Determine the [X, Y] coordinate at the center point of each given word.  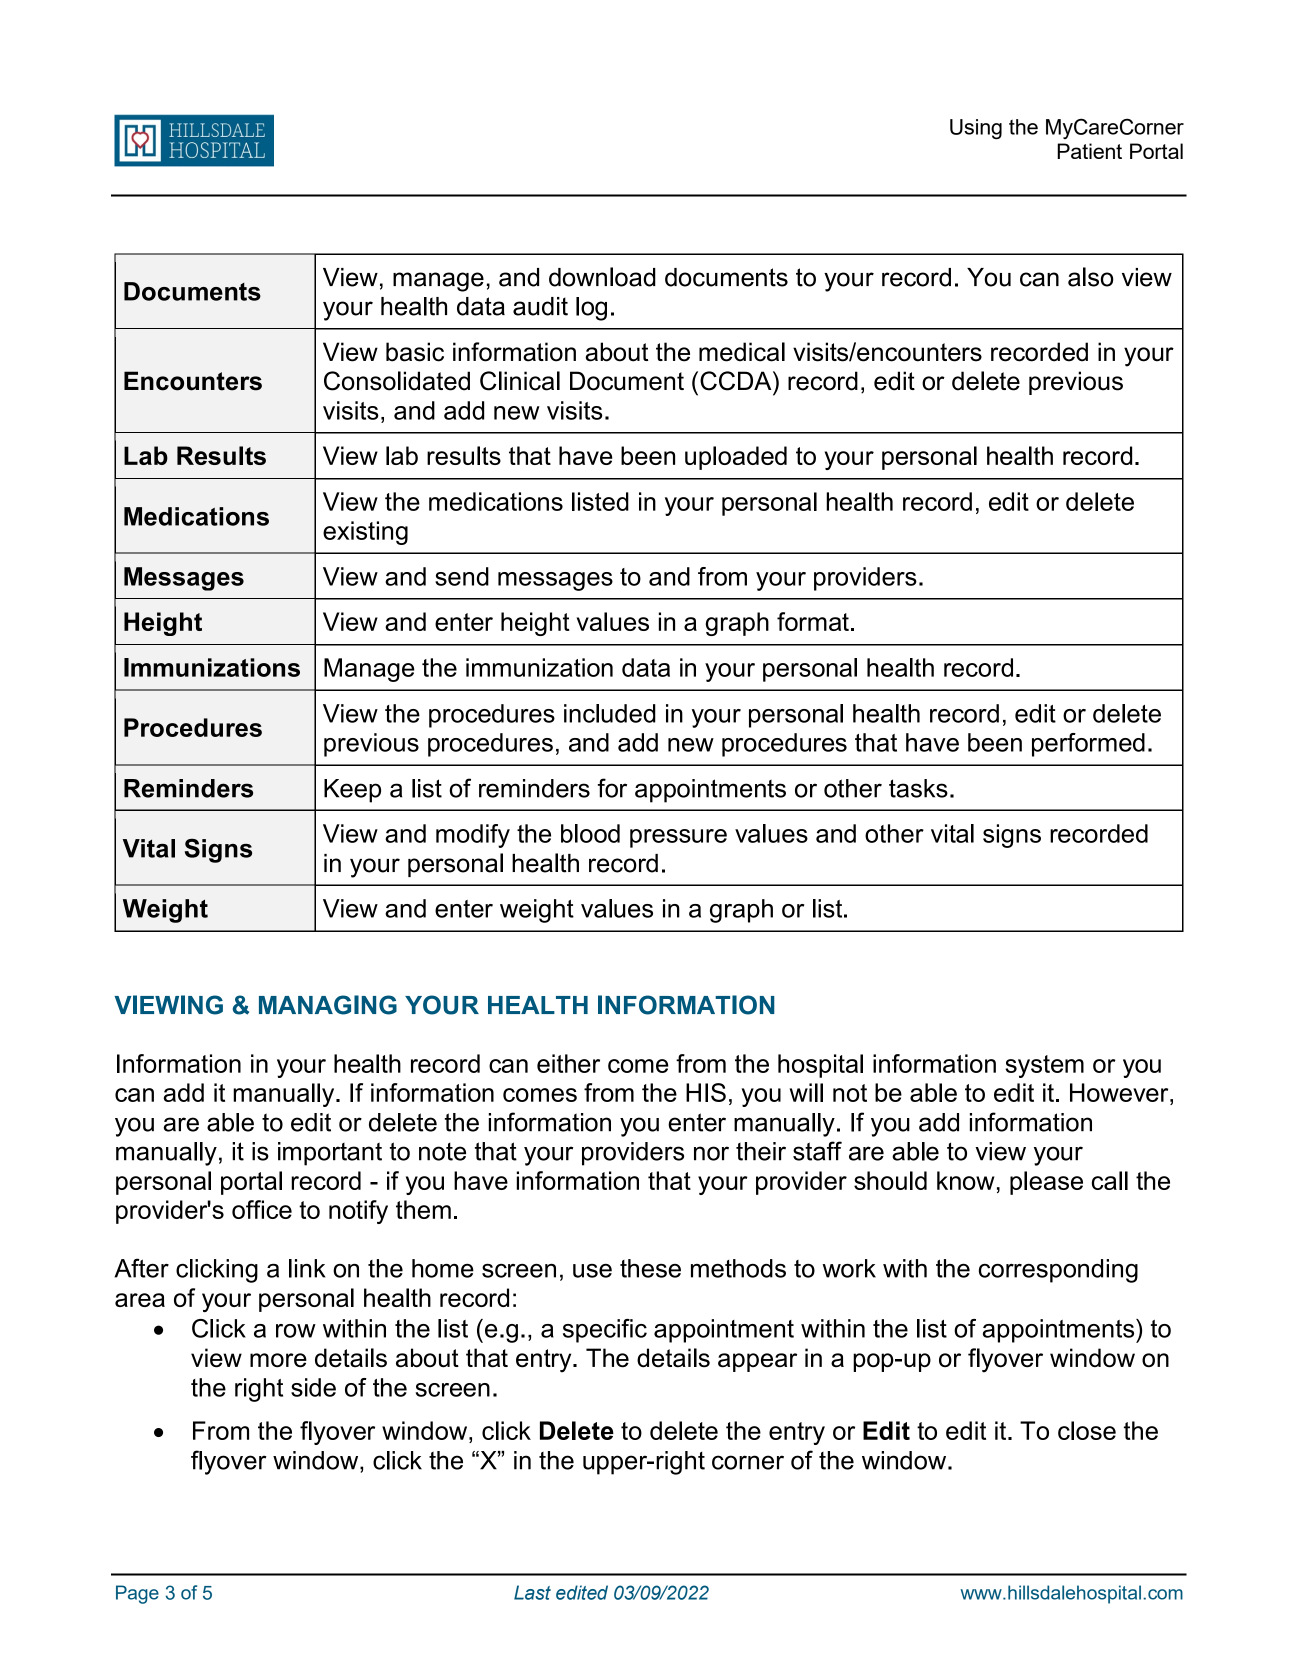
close [1087, 1430]
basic [415, 352]
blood [590, 833]
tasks [918, 788]
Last [532, 1592]
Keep [352, 791]
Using [976, 129]
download [602, 277]
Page [137, 1594]
